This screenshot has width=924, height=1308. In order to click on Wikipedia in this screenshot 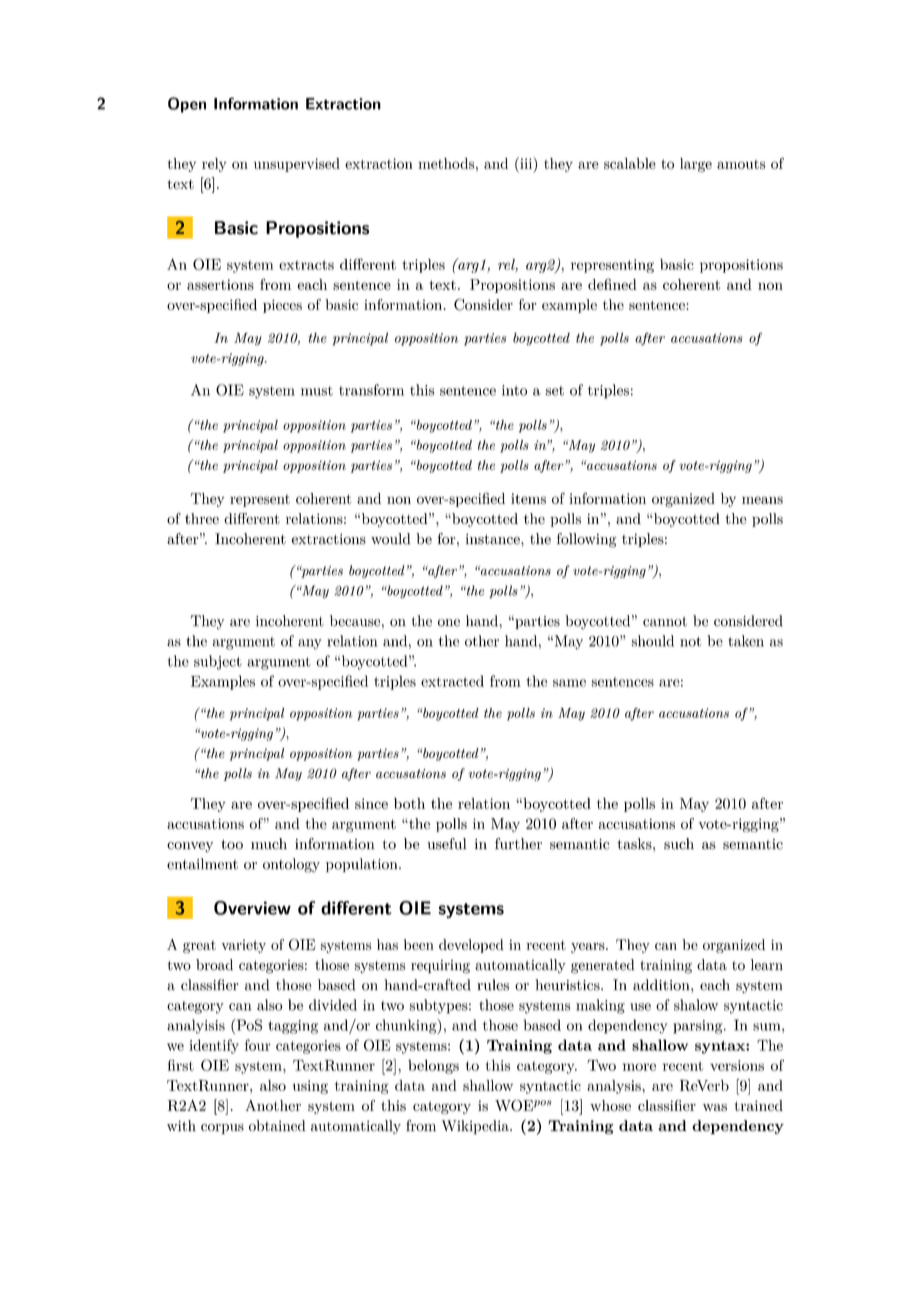, I will do `click(476, 1127)`.
